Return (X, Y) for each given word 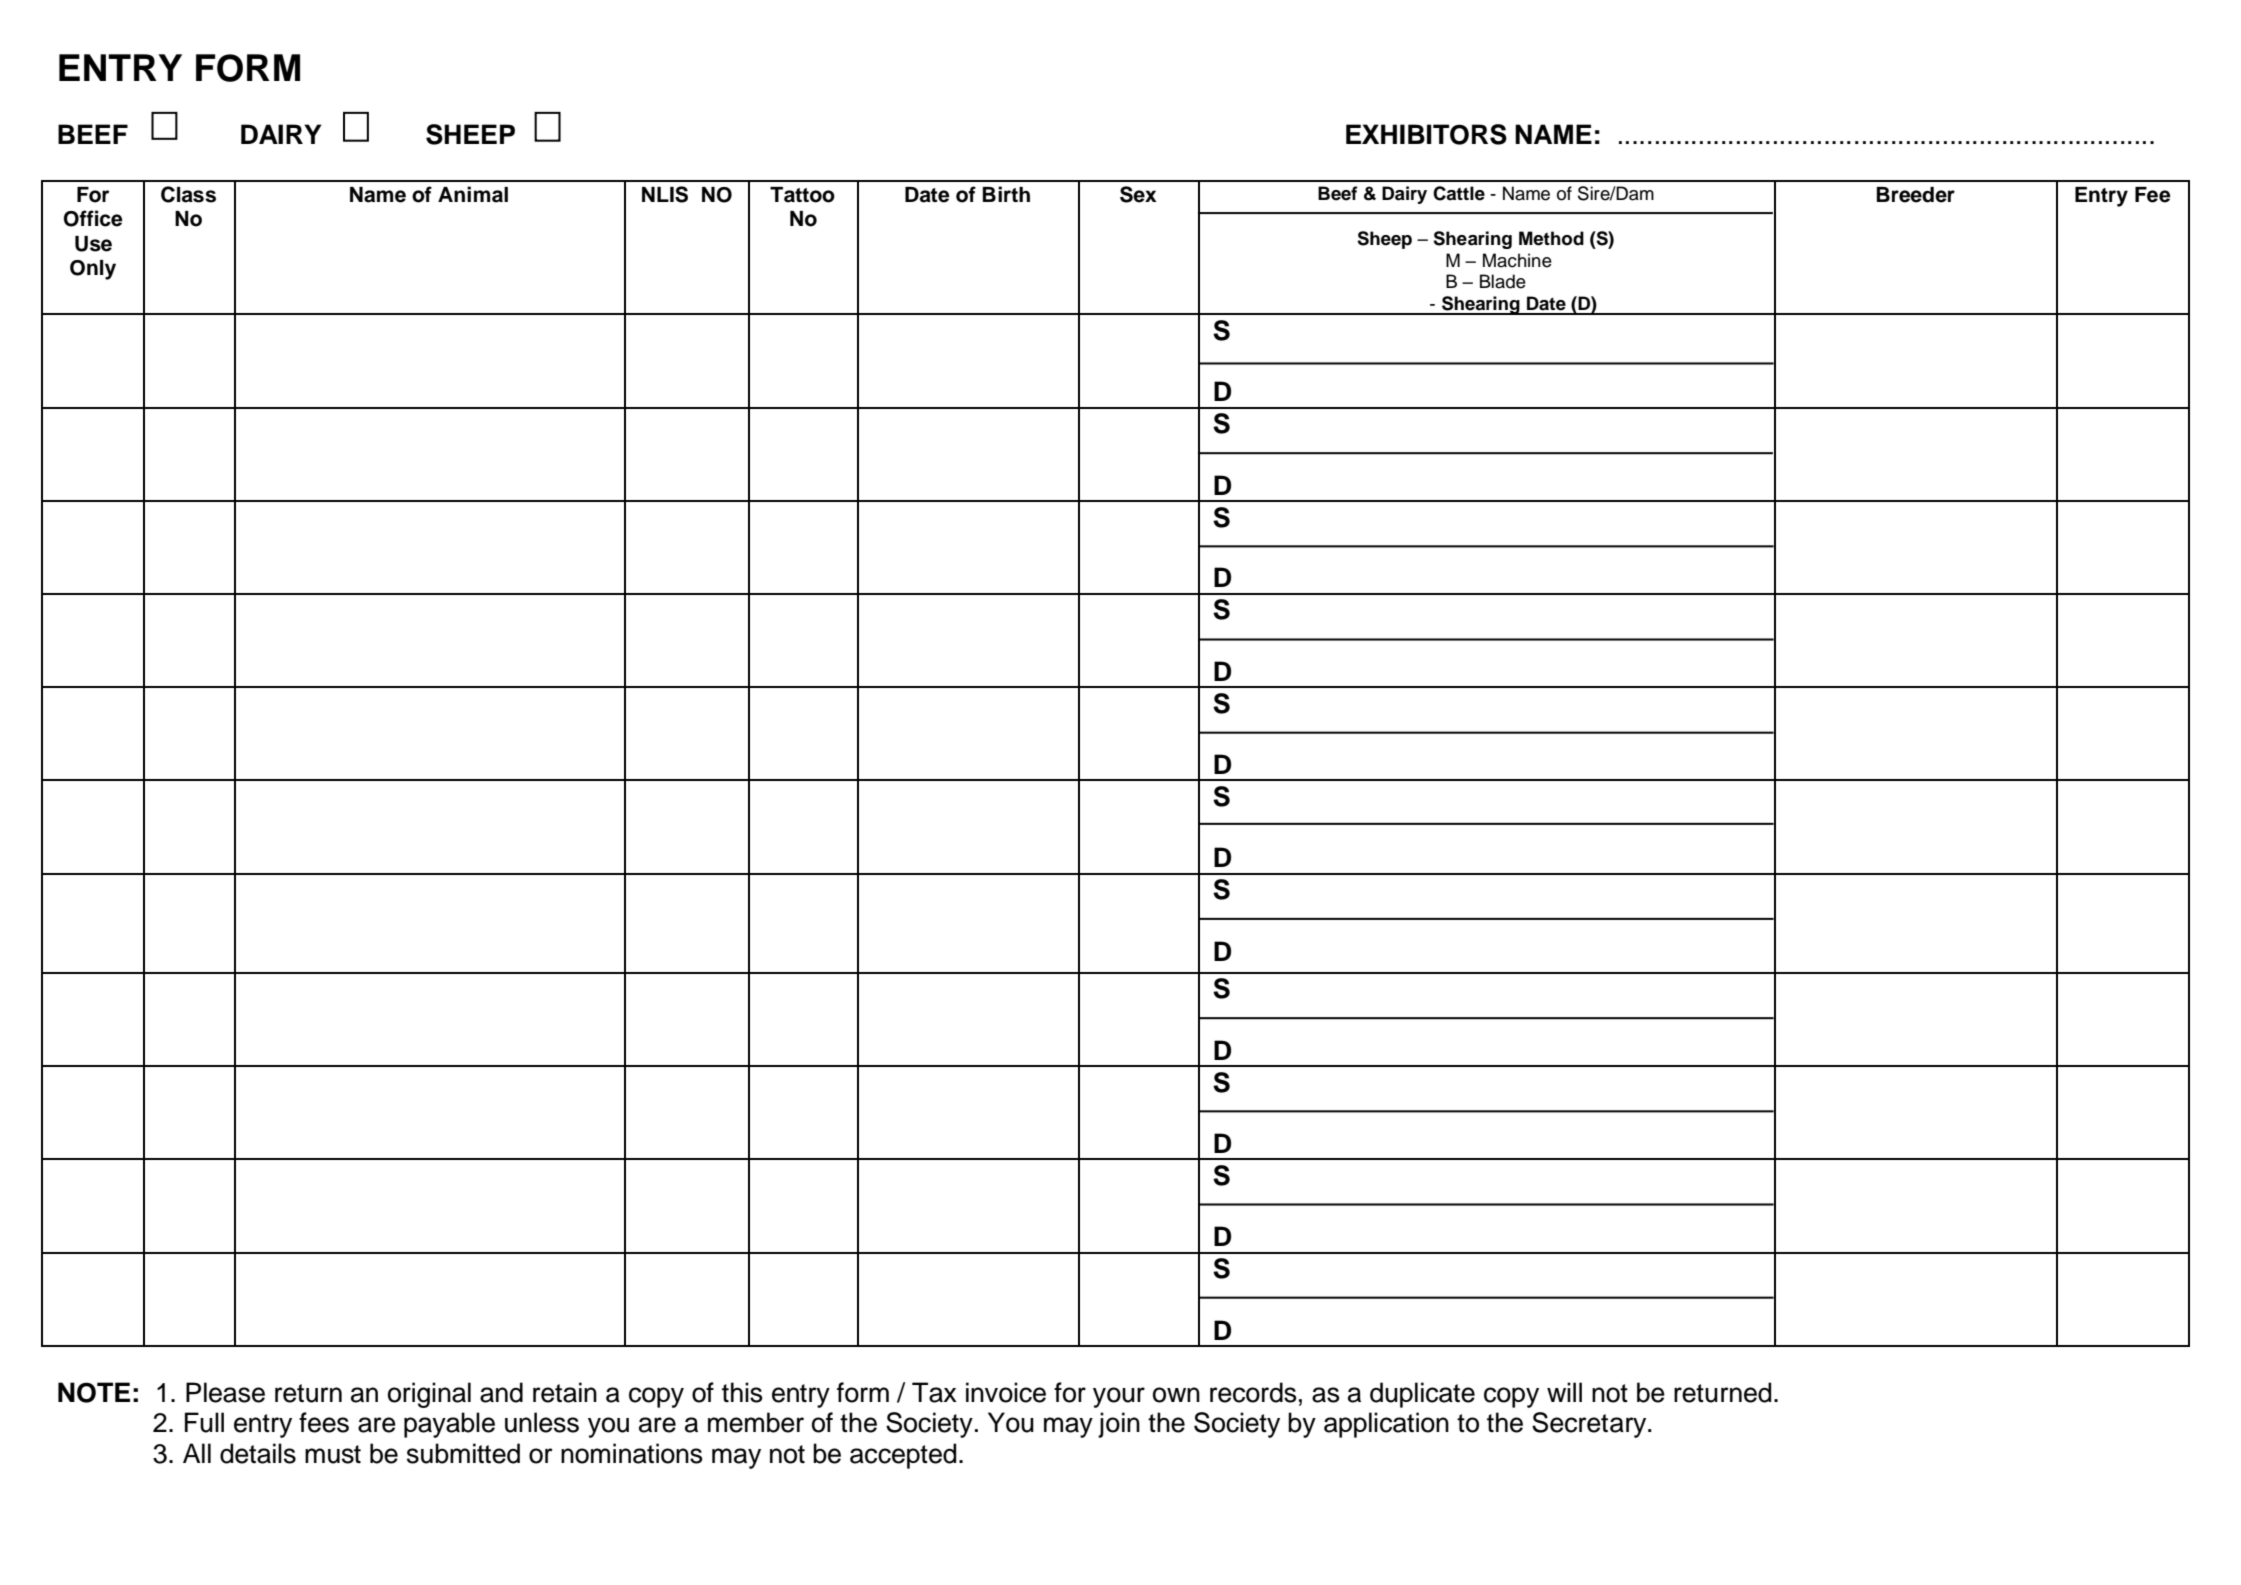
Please (225, 1392)
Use (93, 244)
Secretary (1590, 1425)
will (1564, 1392)
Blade (1503, 281)
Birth (1006, 194)
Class (188, 194)
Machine (1517, 260)
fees (324, 1422)
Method (1551, 238)
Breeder (1915, 195)
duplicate (1422, 1395)
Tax (934, 1392)
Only (93, 270)
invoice (1006, 1392)
